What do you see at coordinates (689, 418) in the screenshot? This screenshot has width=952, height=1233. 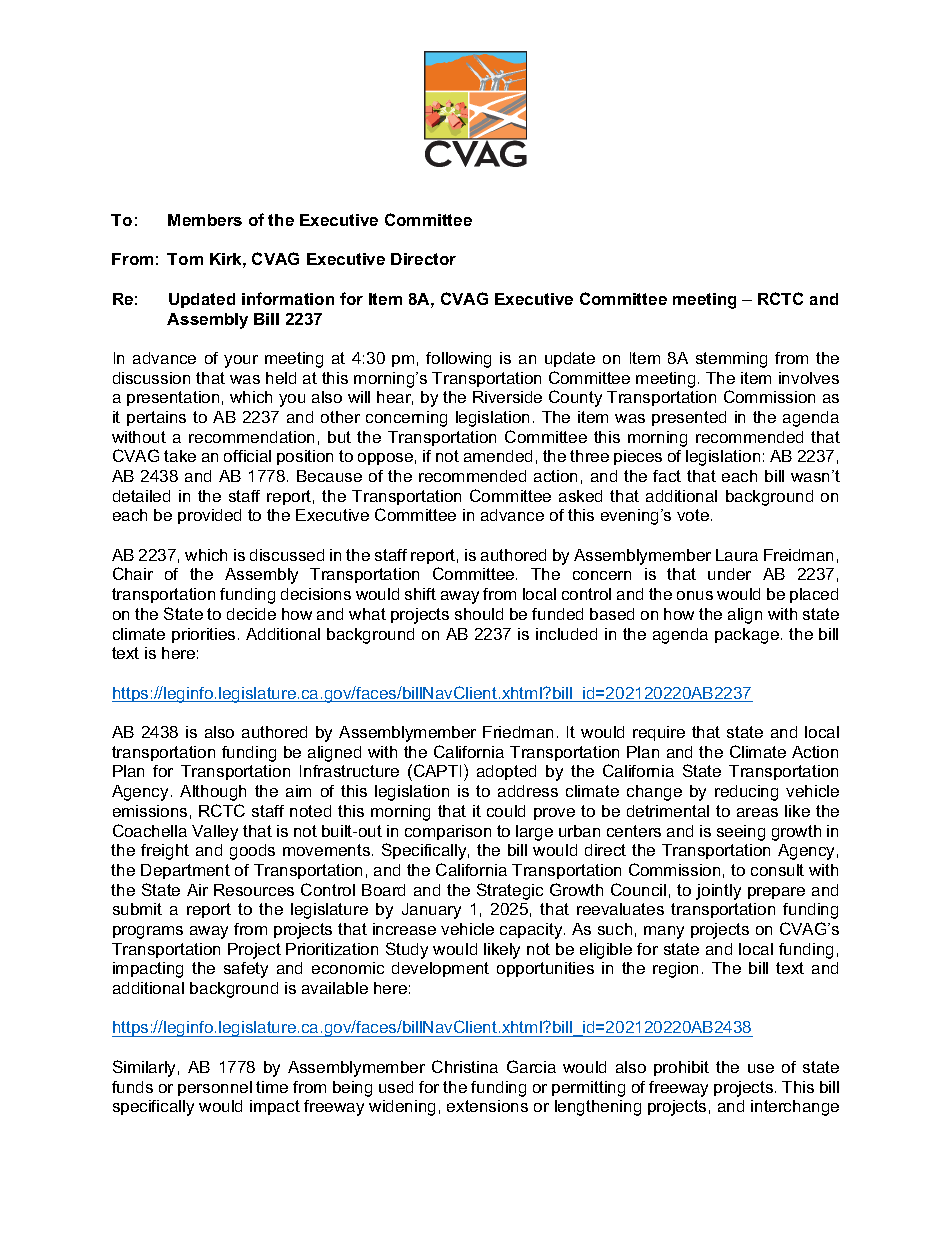 I see `presented` at bounding box center [689, 418].
